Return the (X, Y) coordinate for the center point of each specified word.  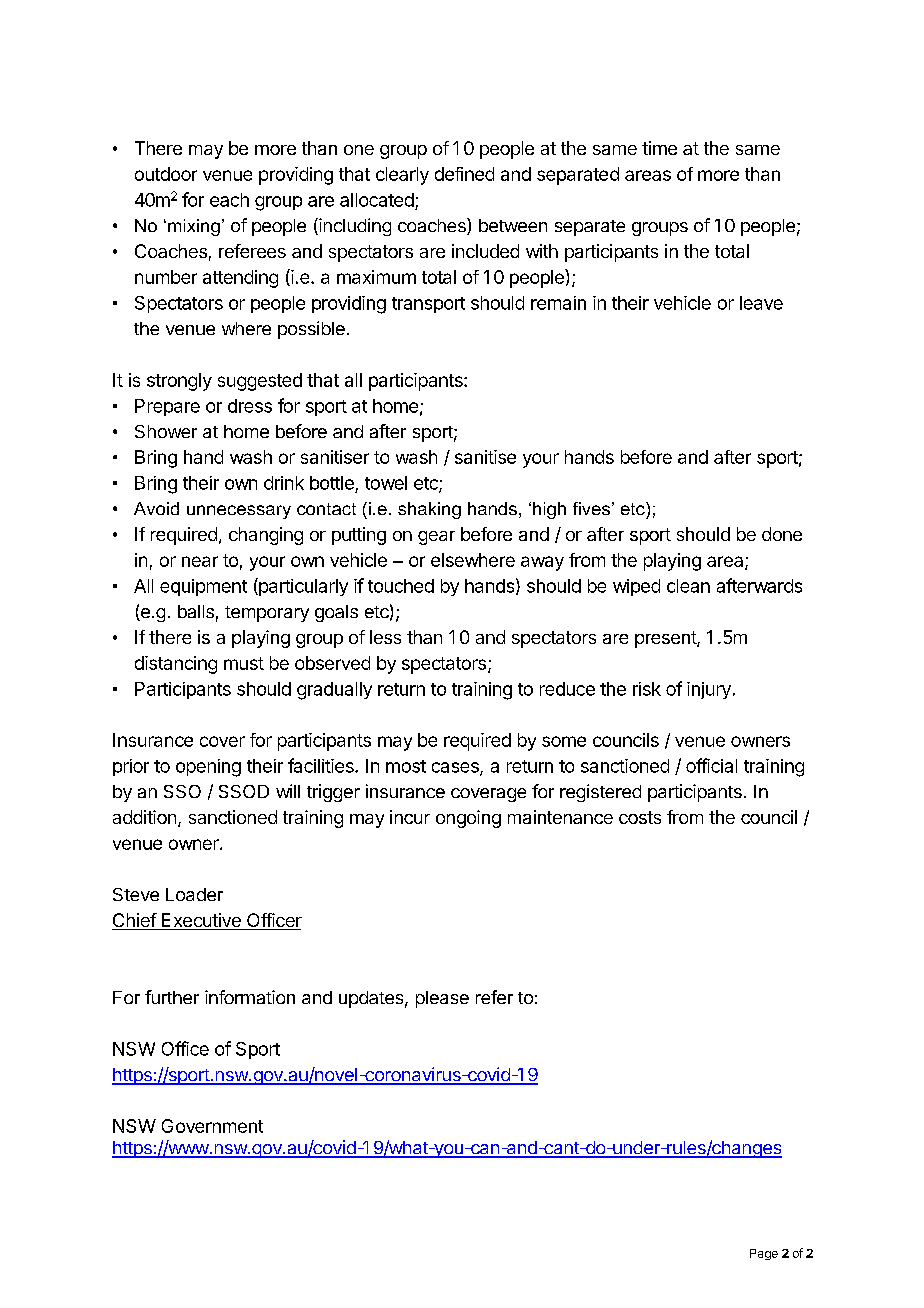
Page (764, 1254)
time (659, 148)
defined (464, 174)
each (229, 200)
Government (212, 1126)
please (442, 999)
